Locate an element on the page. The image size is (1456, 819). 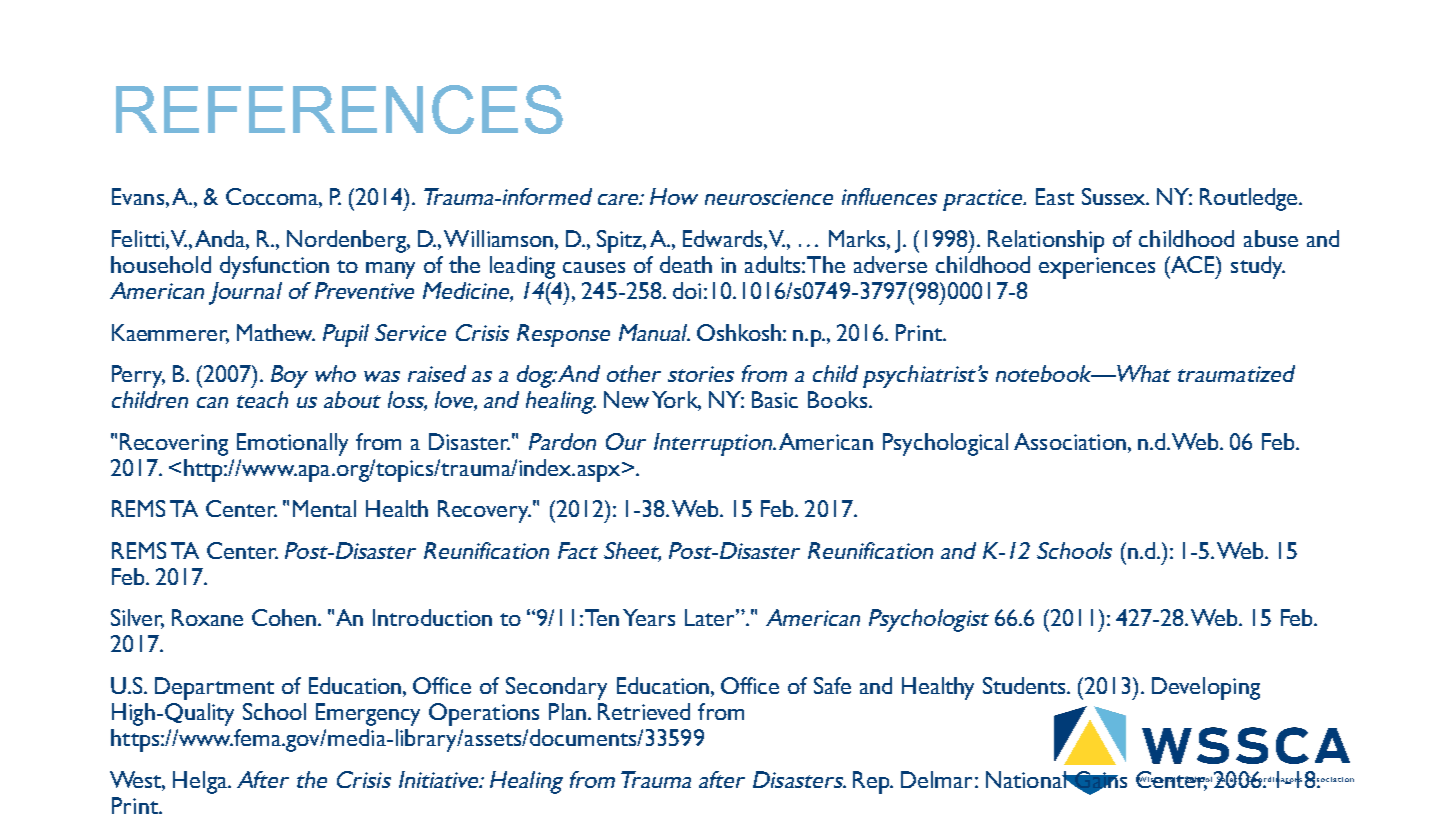
York is located at coordinates (676, 401).
